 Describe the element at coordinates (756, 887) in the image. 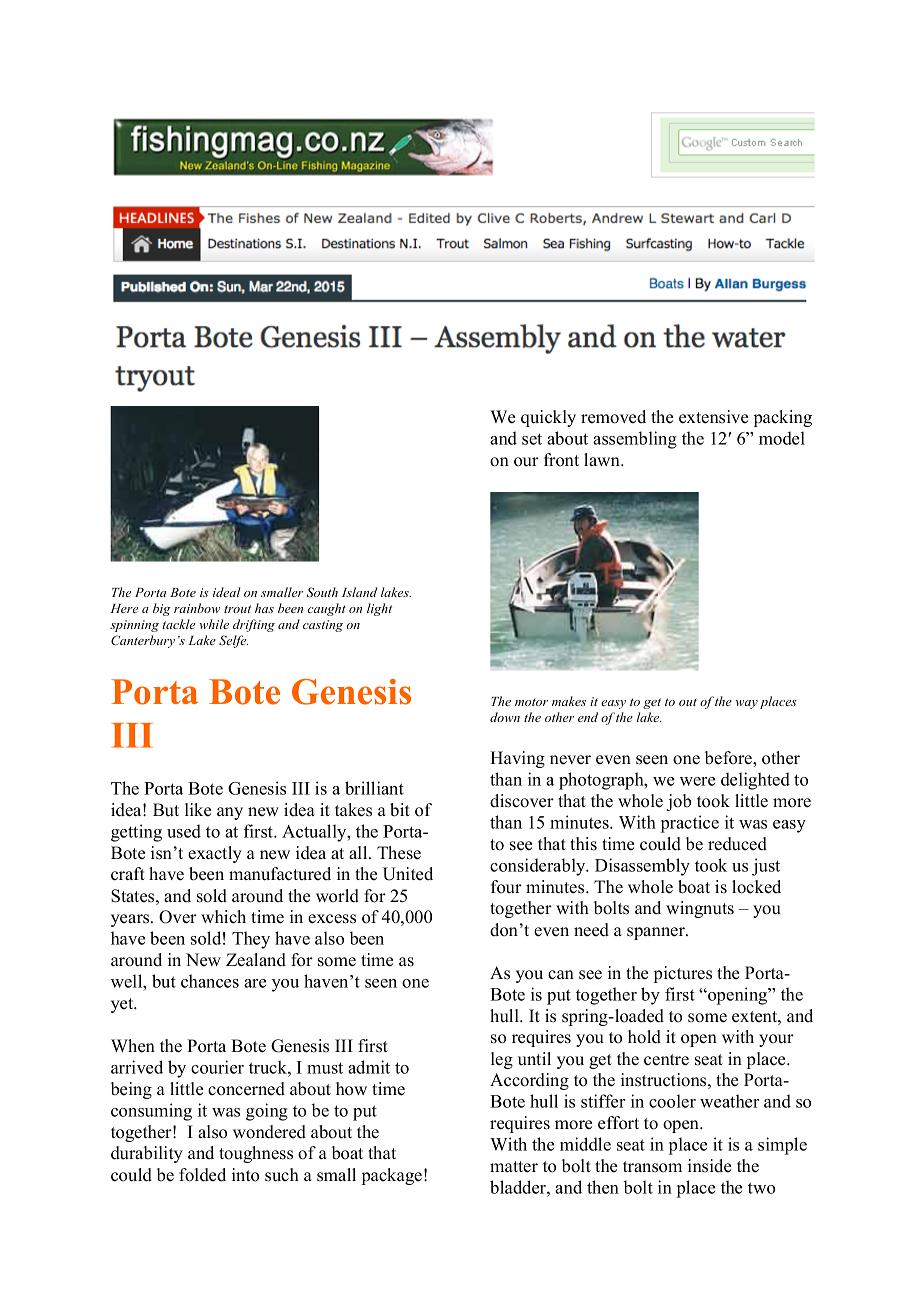

I see `locked` at that location.
